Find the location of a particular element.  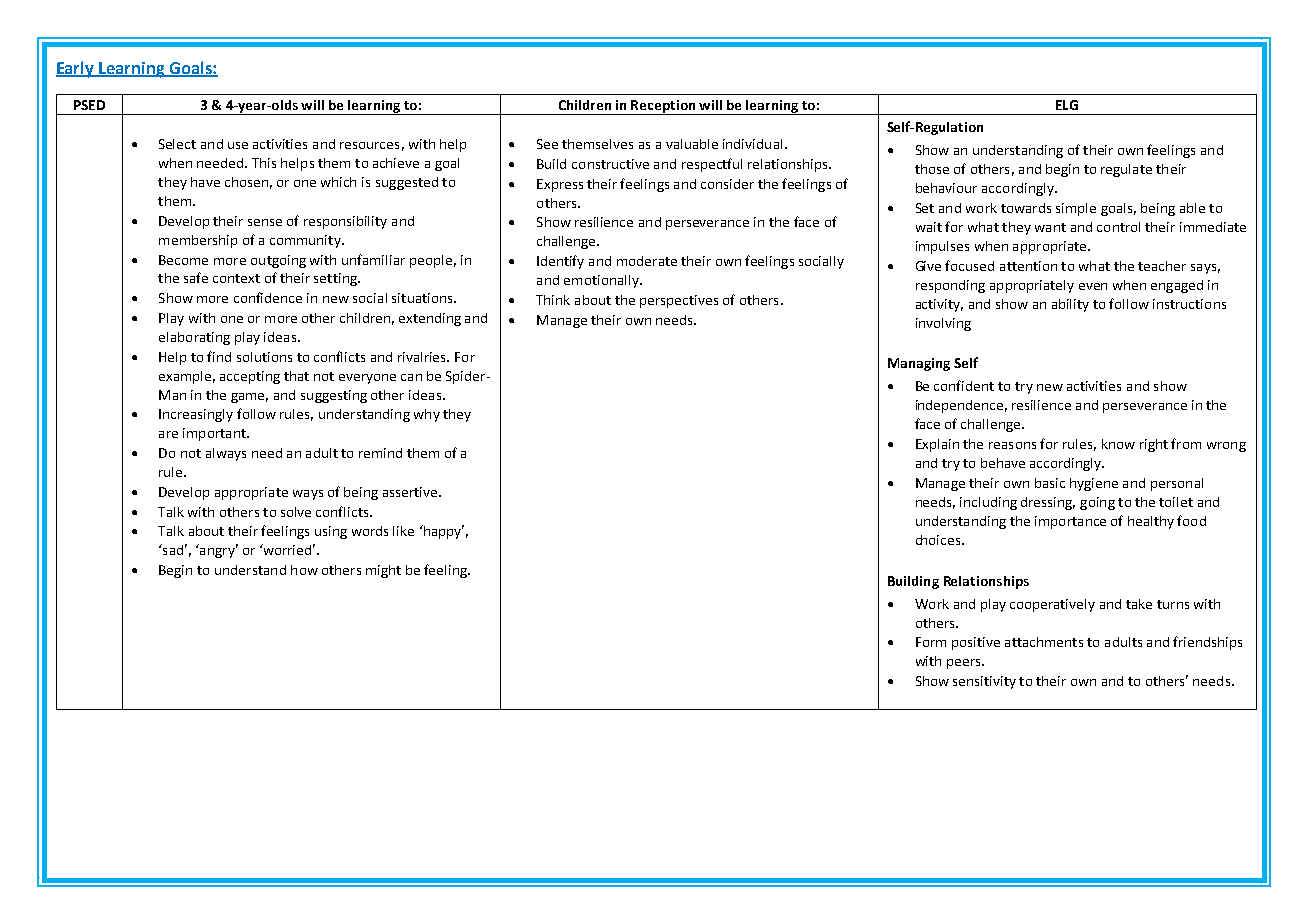

Early is located at coordinates (76, 69).
